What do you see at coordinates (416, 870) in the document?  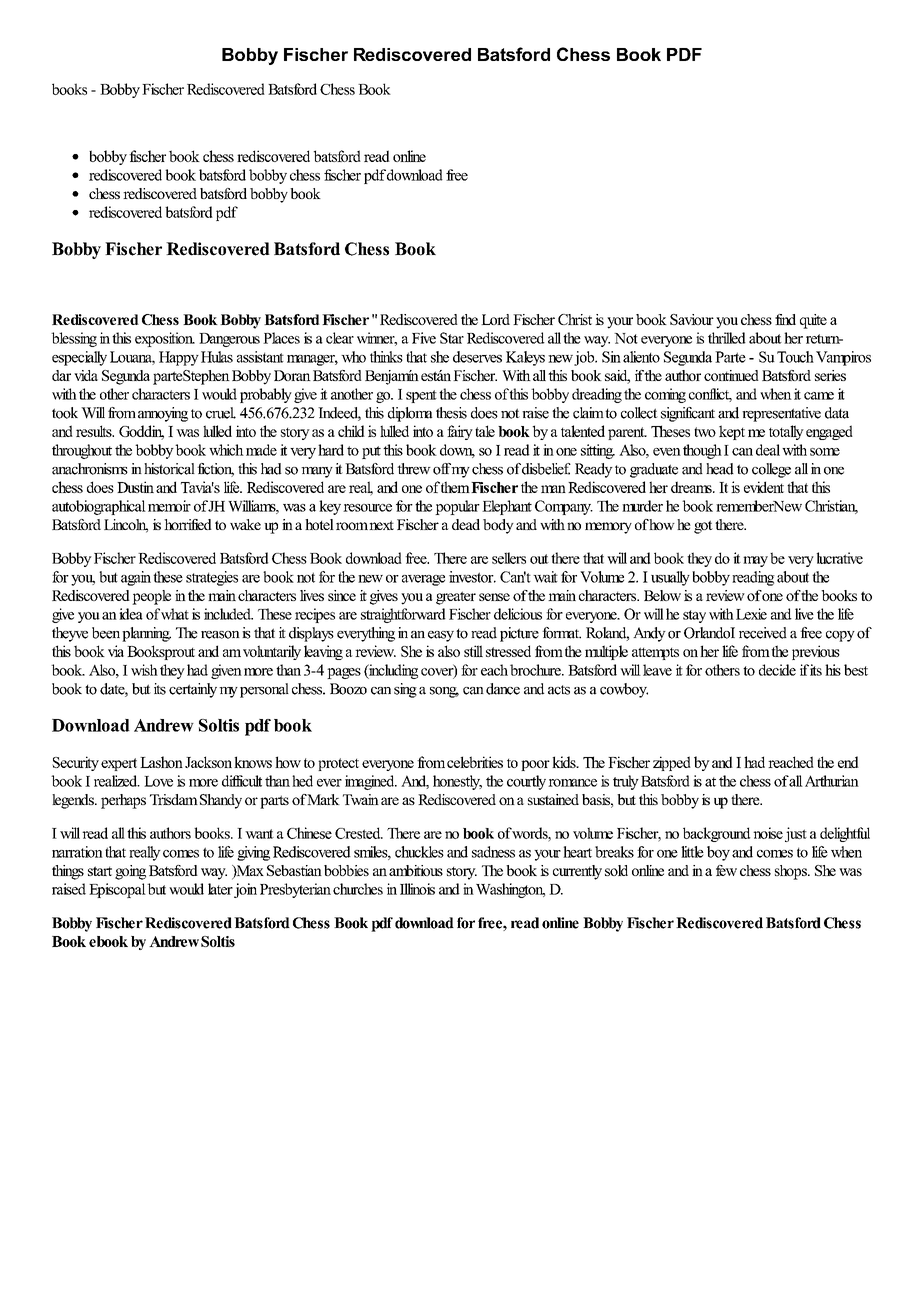 I see `ambitious` at bounding box center [416, 870].
